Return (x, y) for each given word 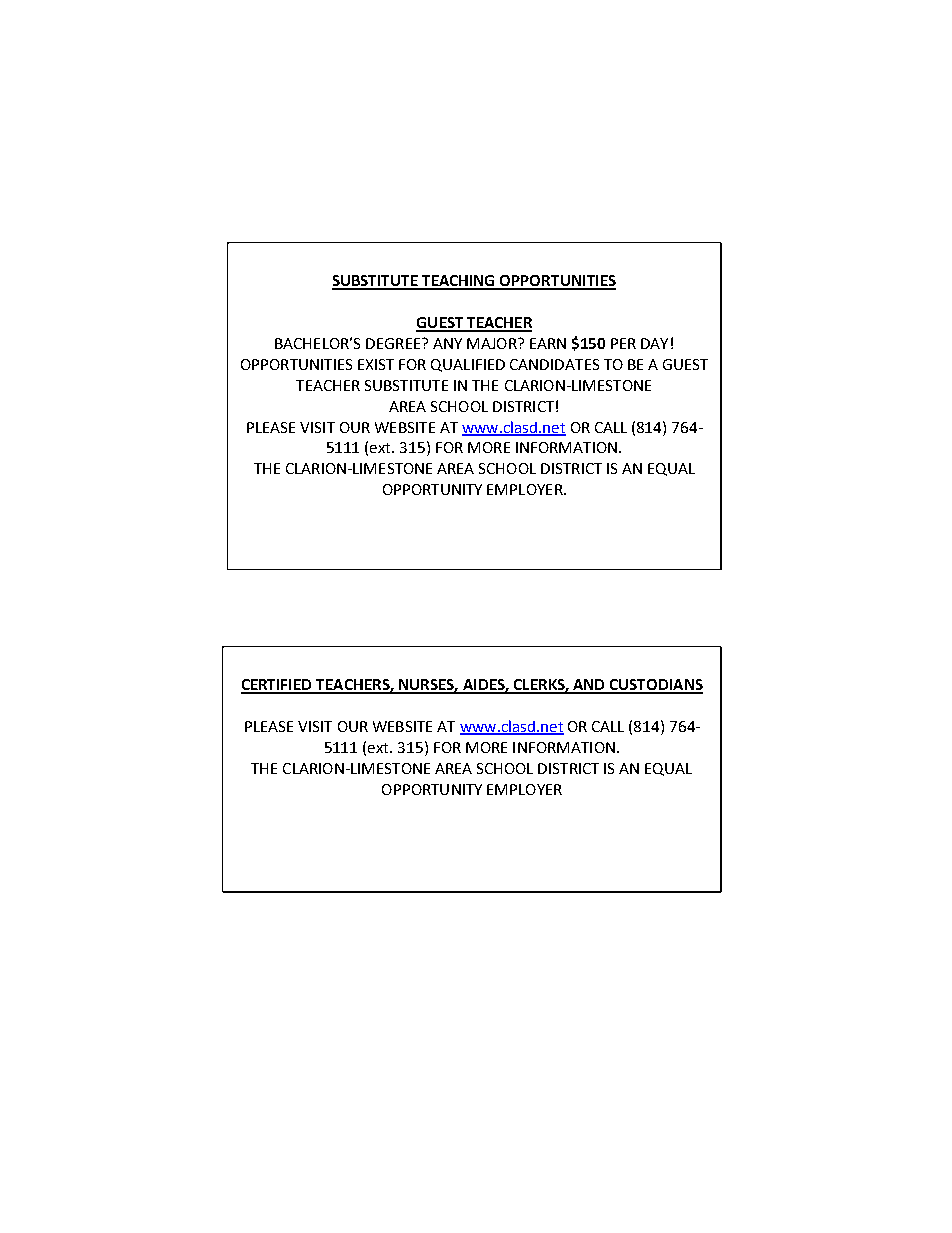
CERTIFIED (278, 686)
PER (623, 343)
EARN (548, 343)
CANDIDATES (554, 364)
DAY (654, 343)
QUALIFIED (468, 365)
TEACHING (459, 282)
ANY (447, 343)
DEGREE (394, 343)
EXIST (376, 364)
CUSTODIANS (655, 686)
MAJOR (493, 343)
